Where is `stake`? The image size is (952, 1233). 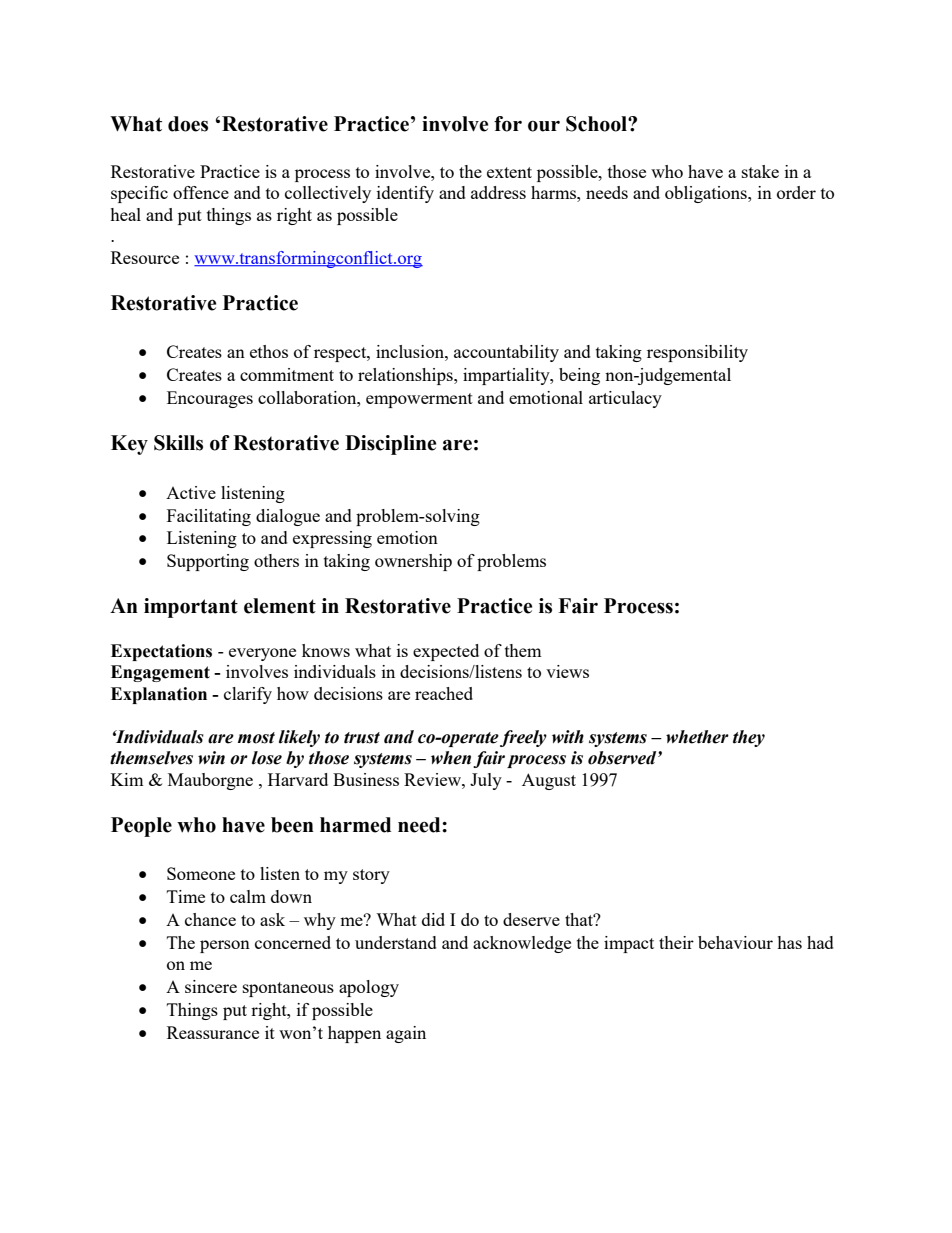
stake is located at coordinates (760, 171).
